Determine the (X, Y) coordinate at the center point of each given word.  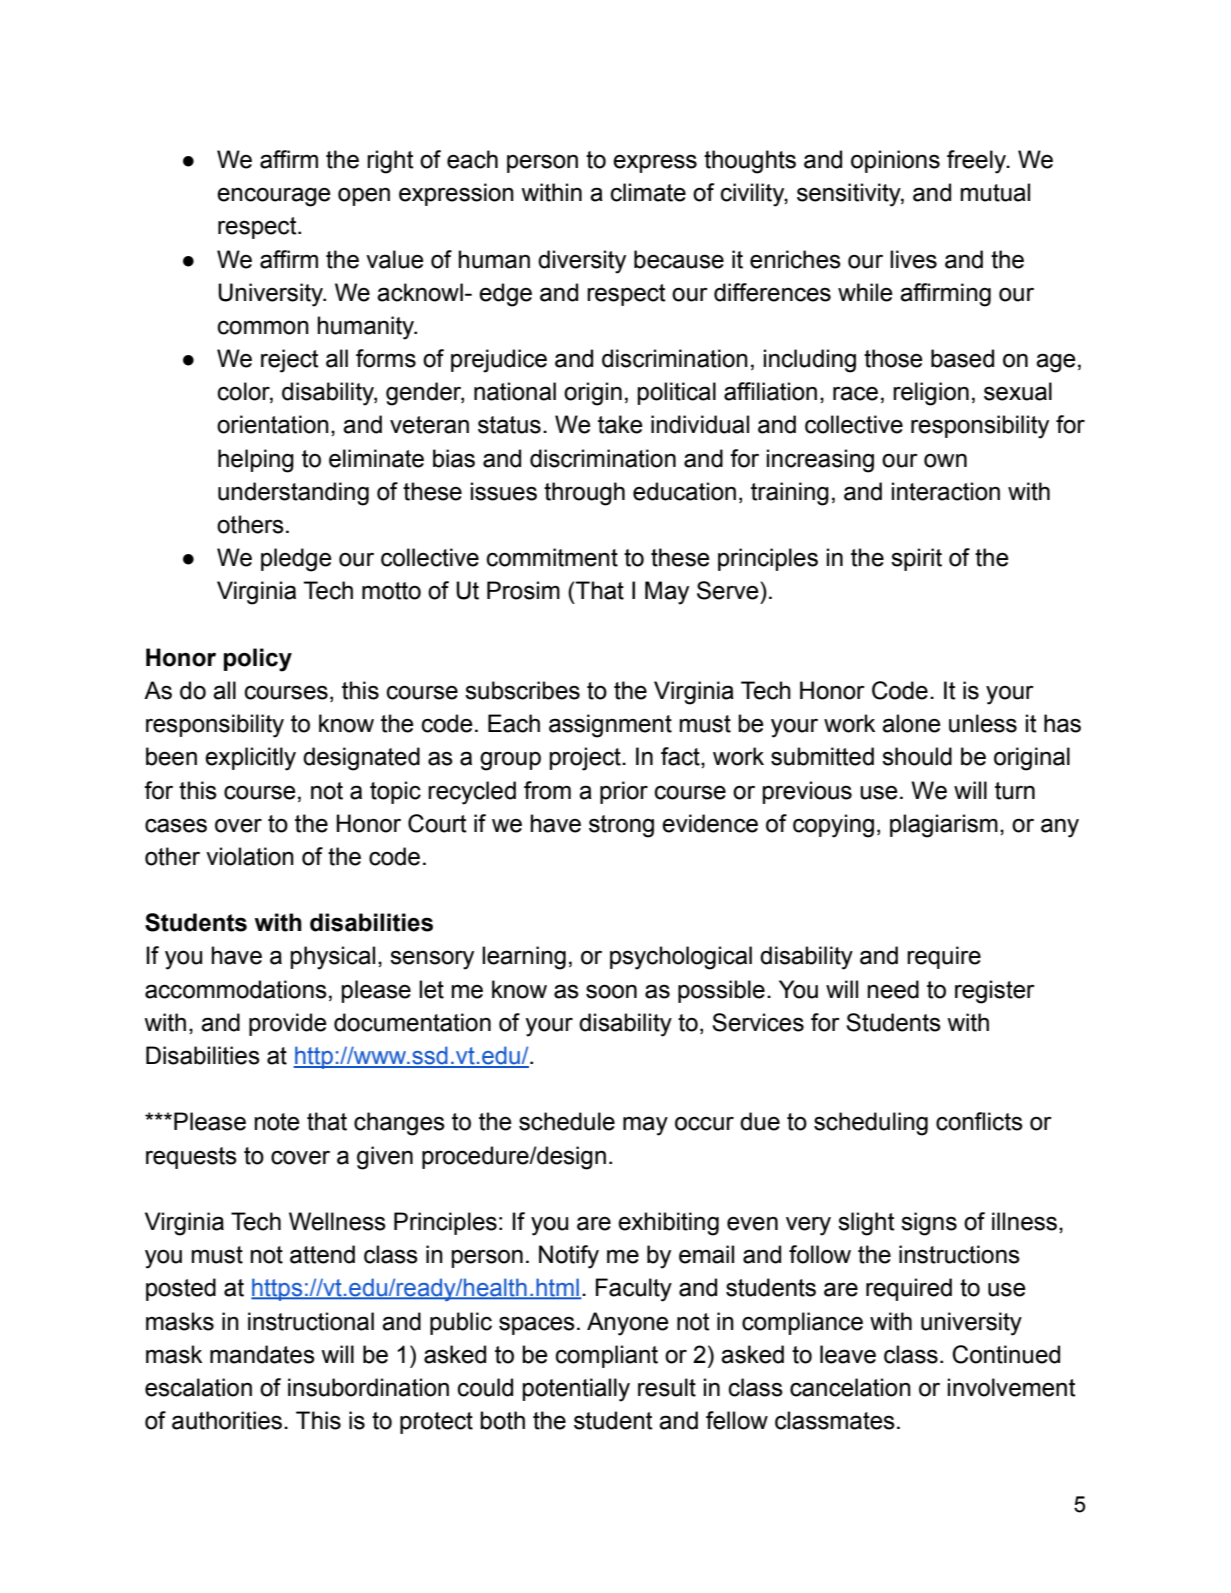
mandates (262, 1354)
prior (624, 792)
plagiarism (944, 826)
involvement (1012, 1387)
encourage (274, 197)
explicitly (250, 759)
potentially (576, 1390)
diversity (582, 262)
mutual (995, 192)
